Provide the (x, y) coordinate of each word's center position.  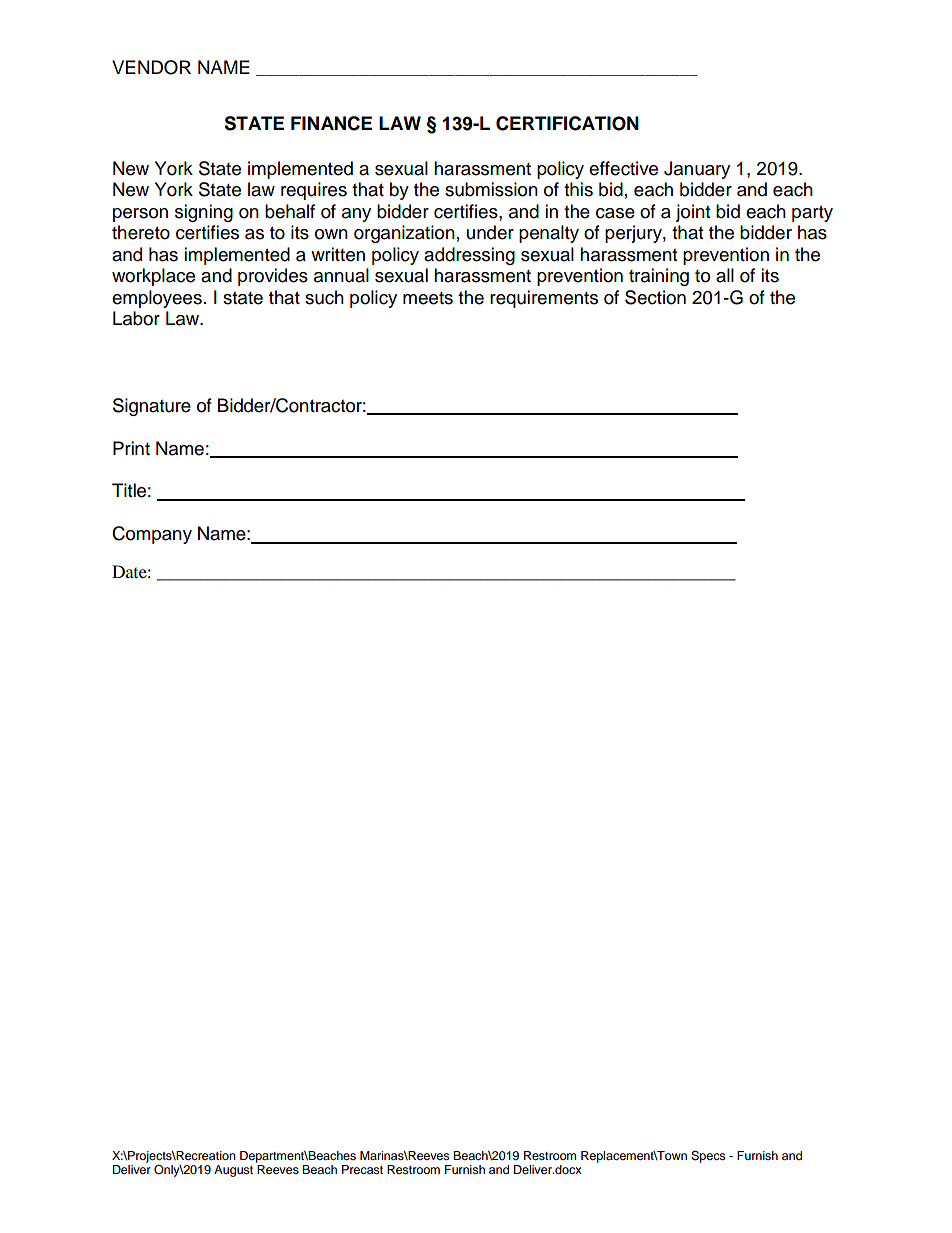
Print (131, 448)
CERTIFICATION (567, 123)
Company (152, 535)
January (697, 170)
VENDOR (151, 67)
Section (655, 297)
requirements (544, 299)
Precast (362, 1169)
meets (428, 298)
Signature (152, 407)
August (233, 1171)
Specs (708, 1157)
